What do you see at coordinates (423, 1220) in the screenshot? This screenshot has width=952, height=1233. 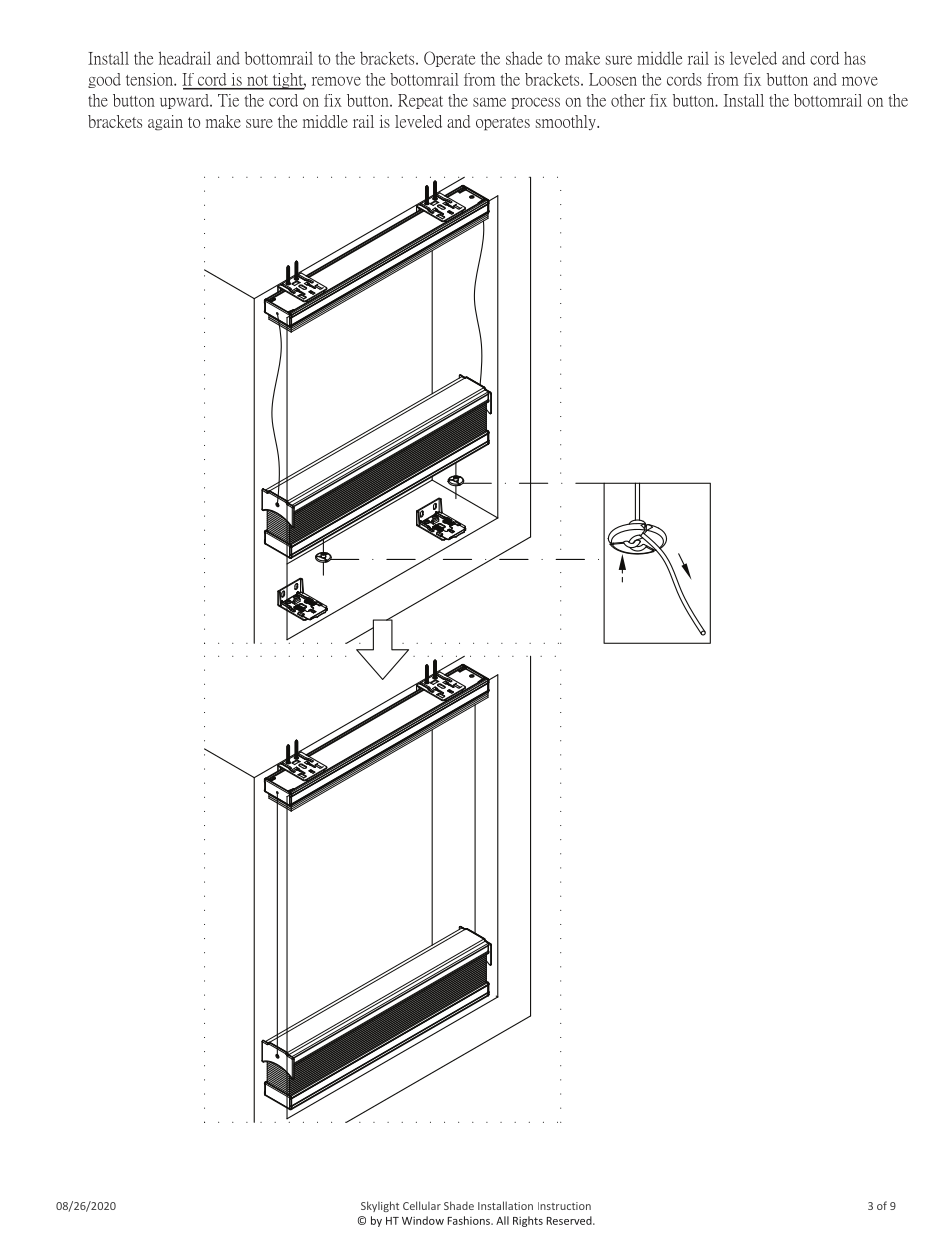 I see `Window` at bounding box center [423, 1220].
